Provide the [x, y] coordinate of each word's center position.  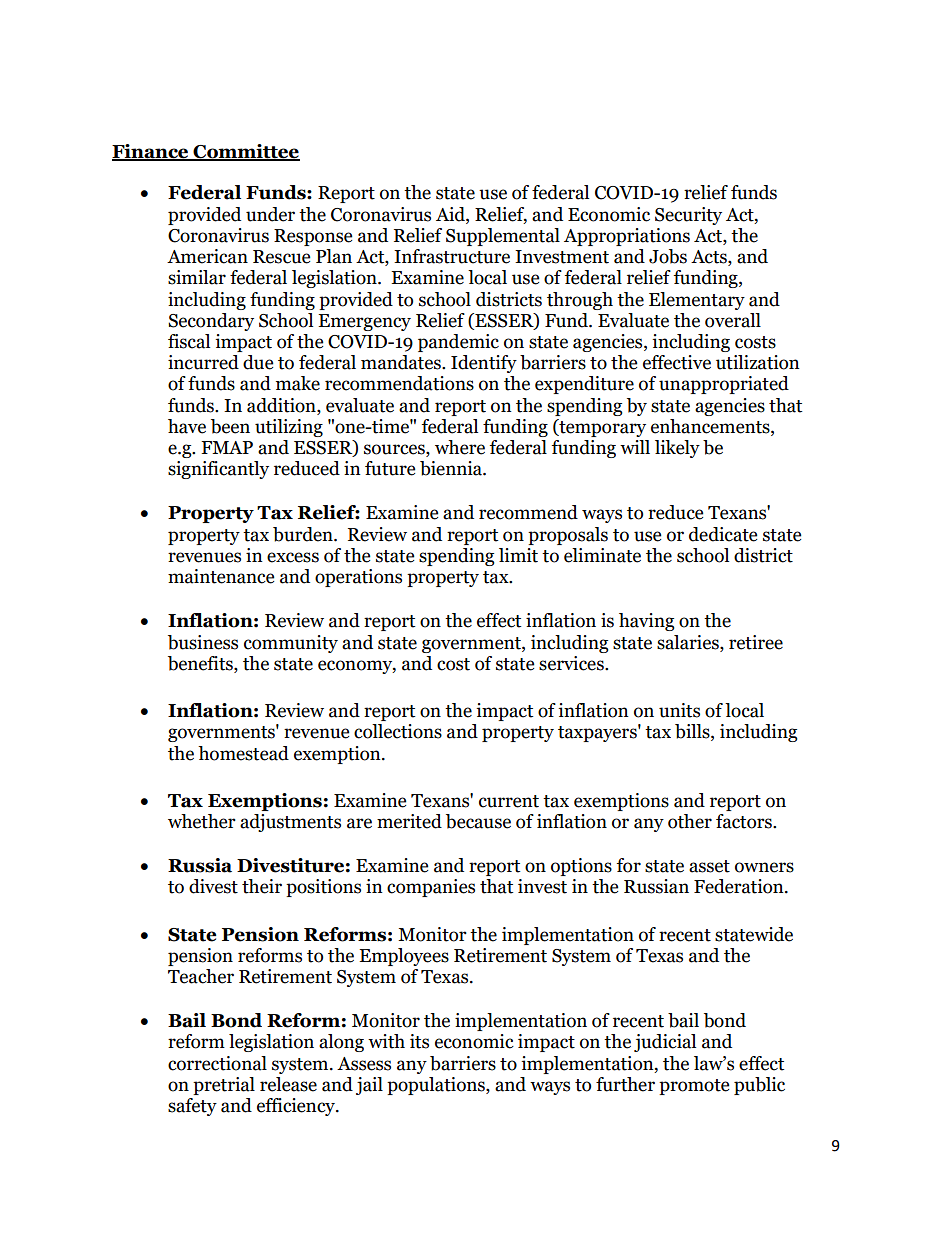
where [460, 447]
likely [677, 449]
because [478, 821]
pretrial [224, 1086]
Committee [246, 152]
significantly [218, 470]
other [690, 821]
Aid [451, 214]
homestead [243, 753]
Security [688, 216]
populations [437, 1086]
